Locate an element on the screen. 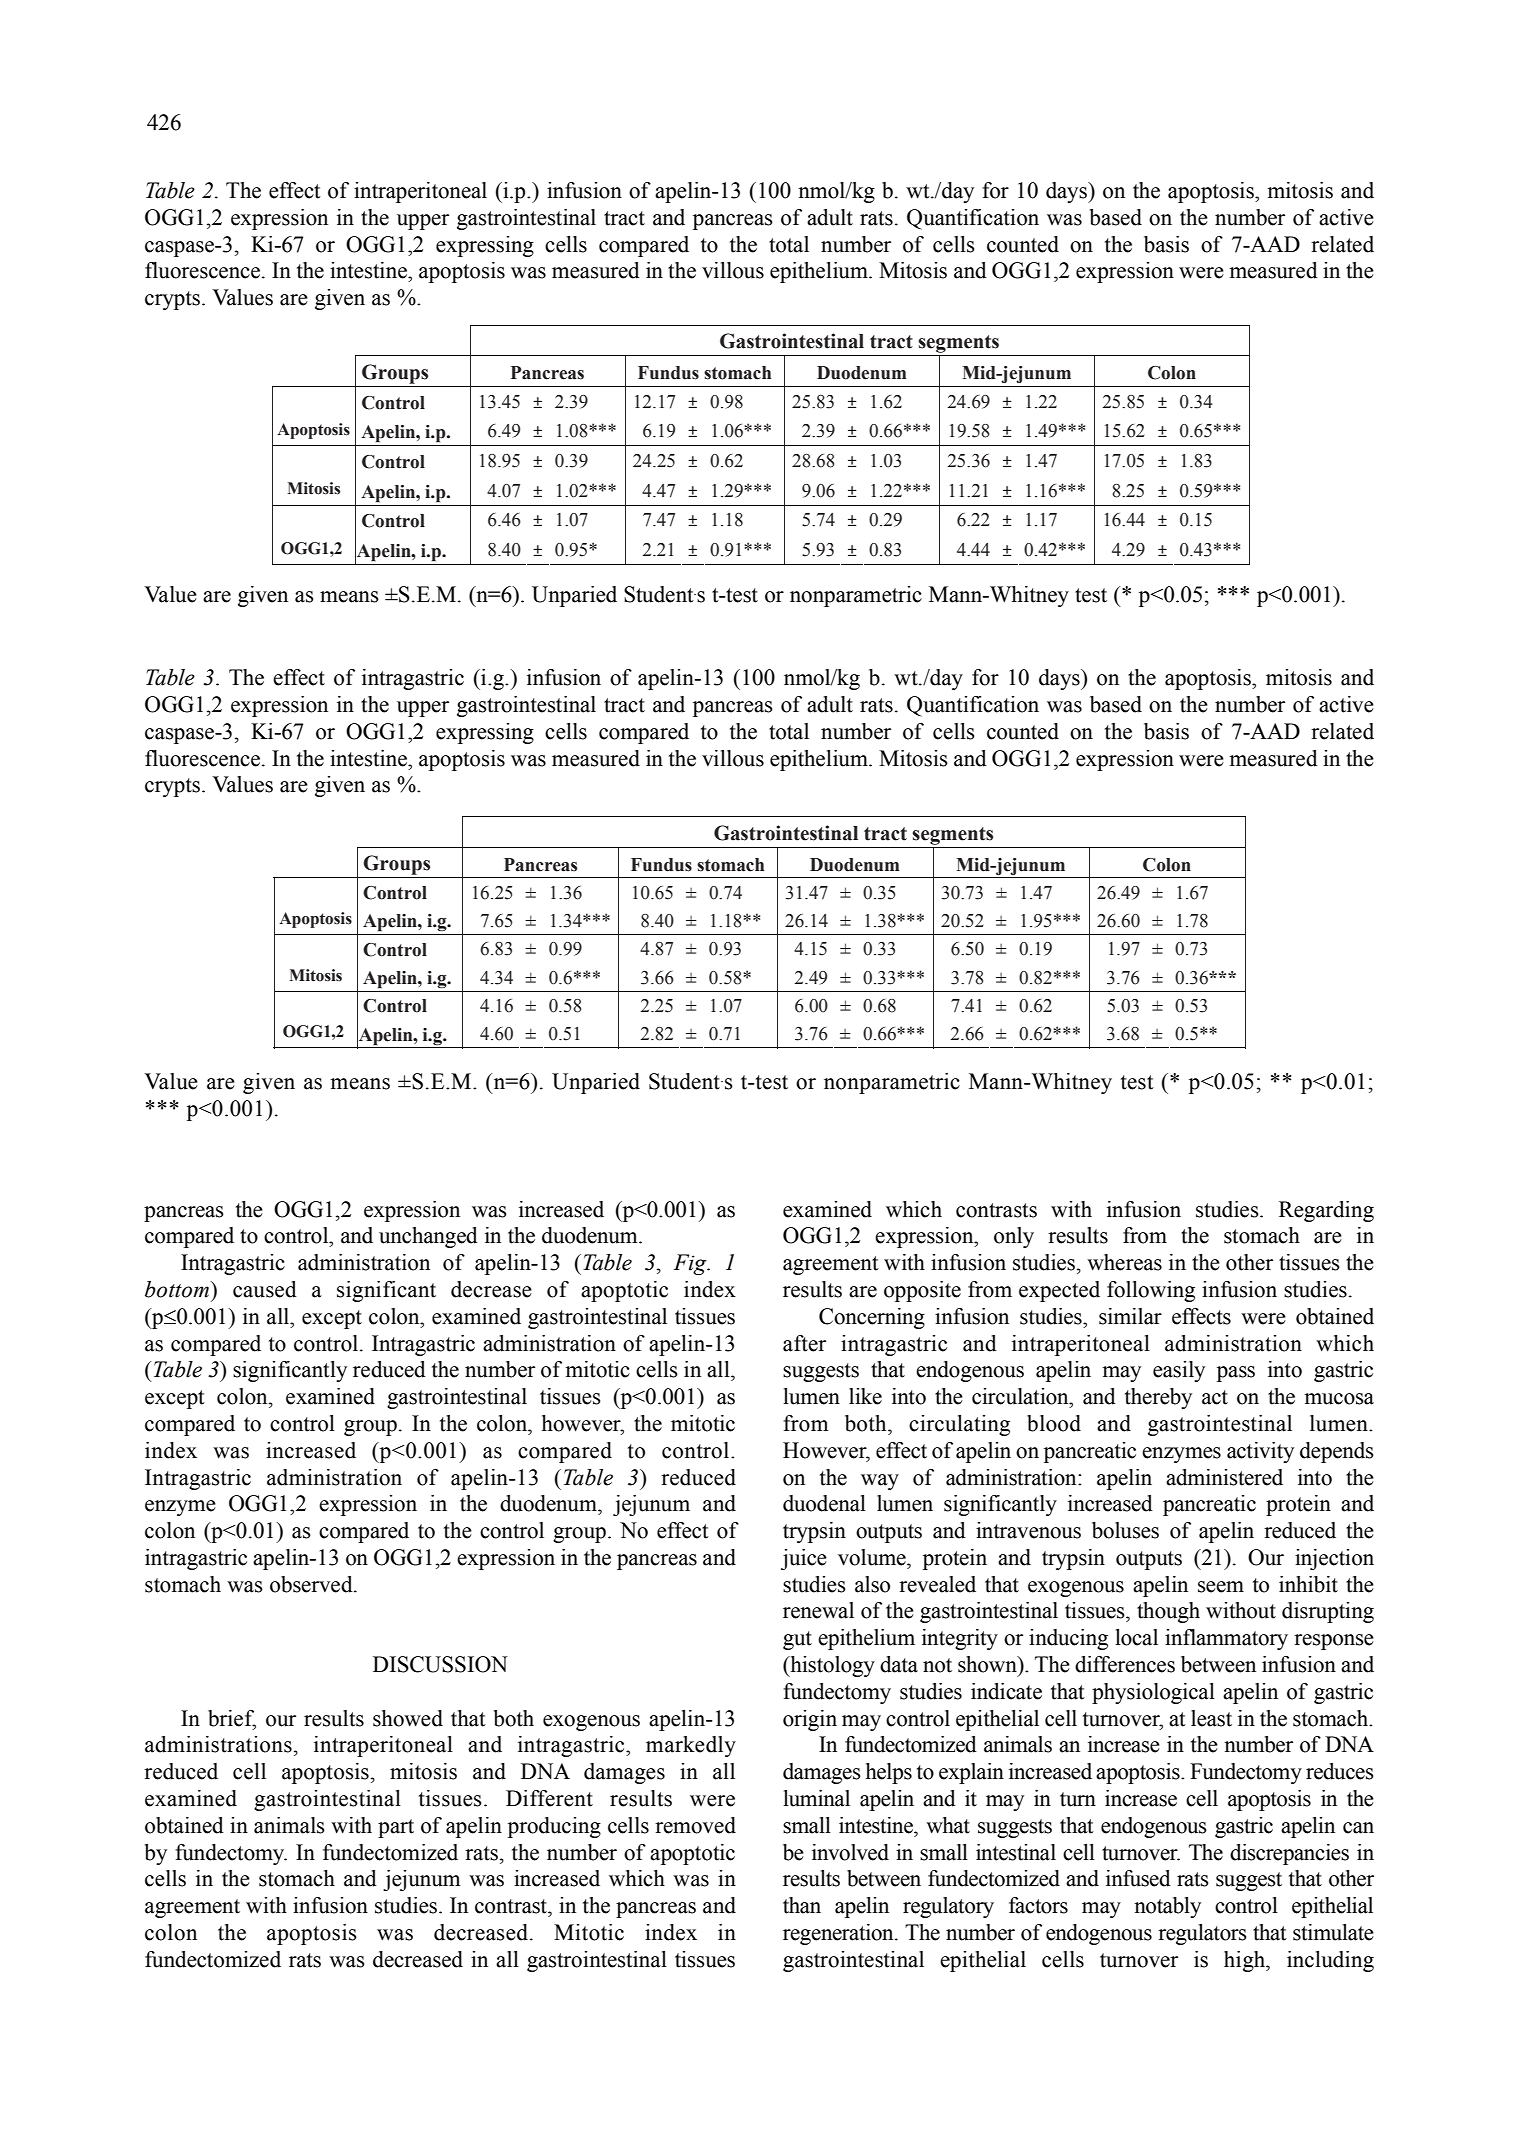 The image size is (1518, 2148). brief is located at coordinates (232, 1719).
